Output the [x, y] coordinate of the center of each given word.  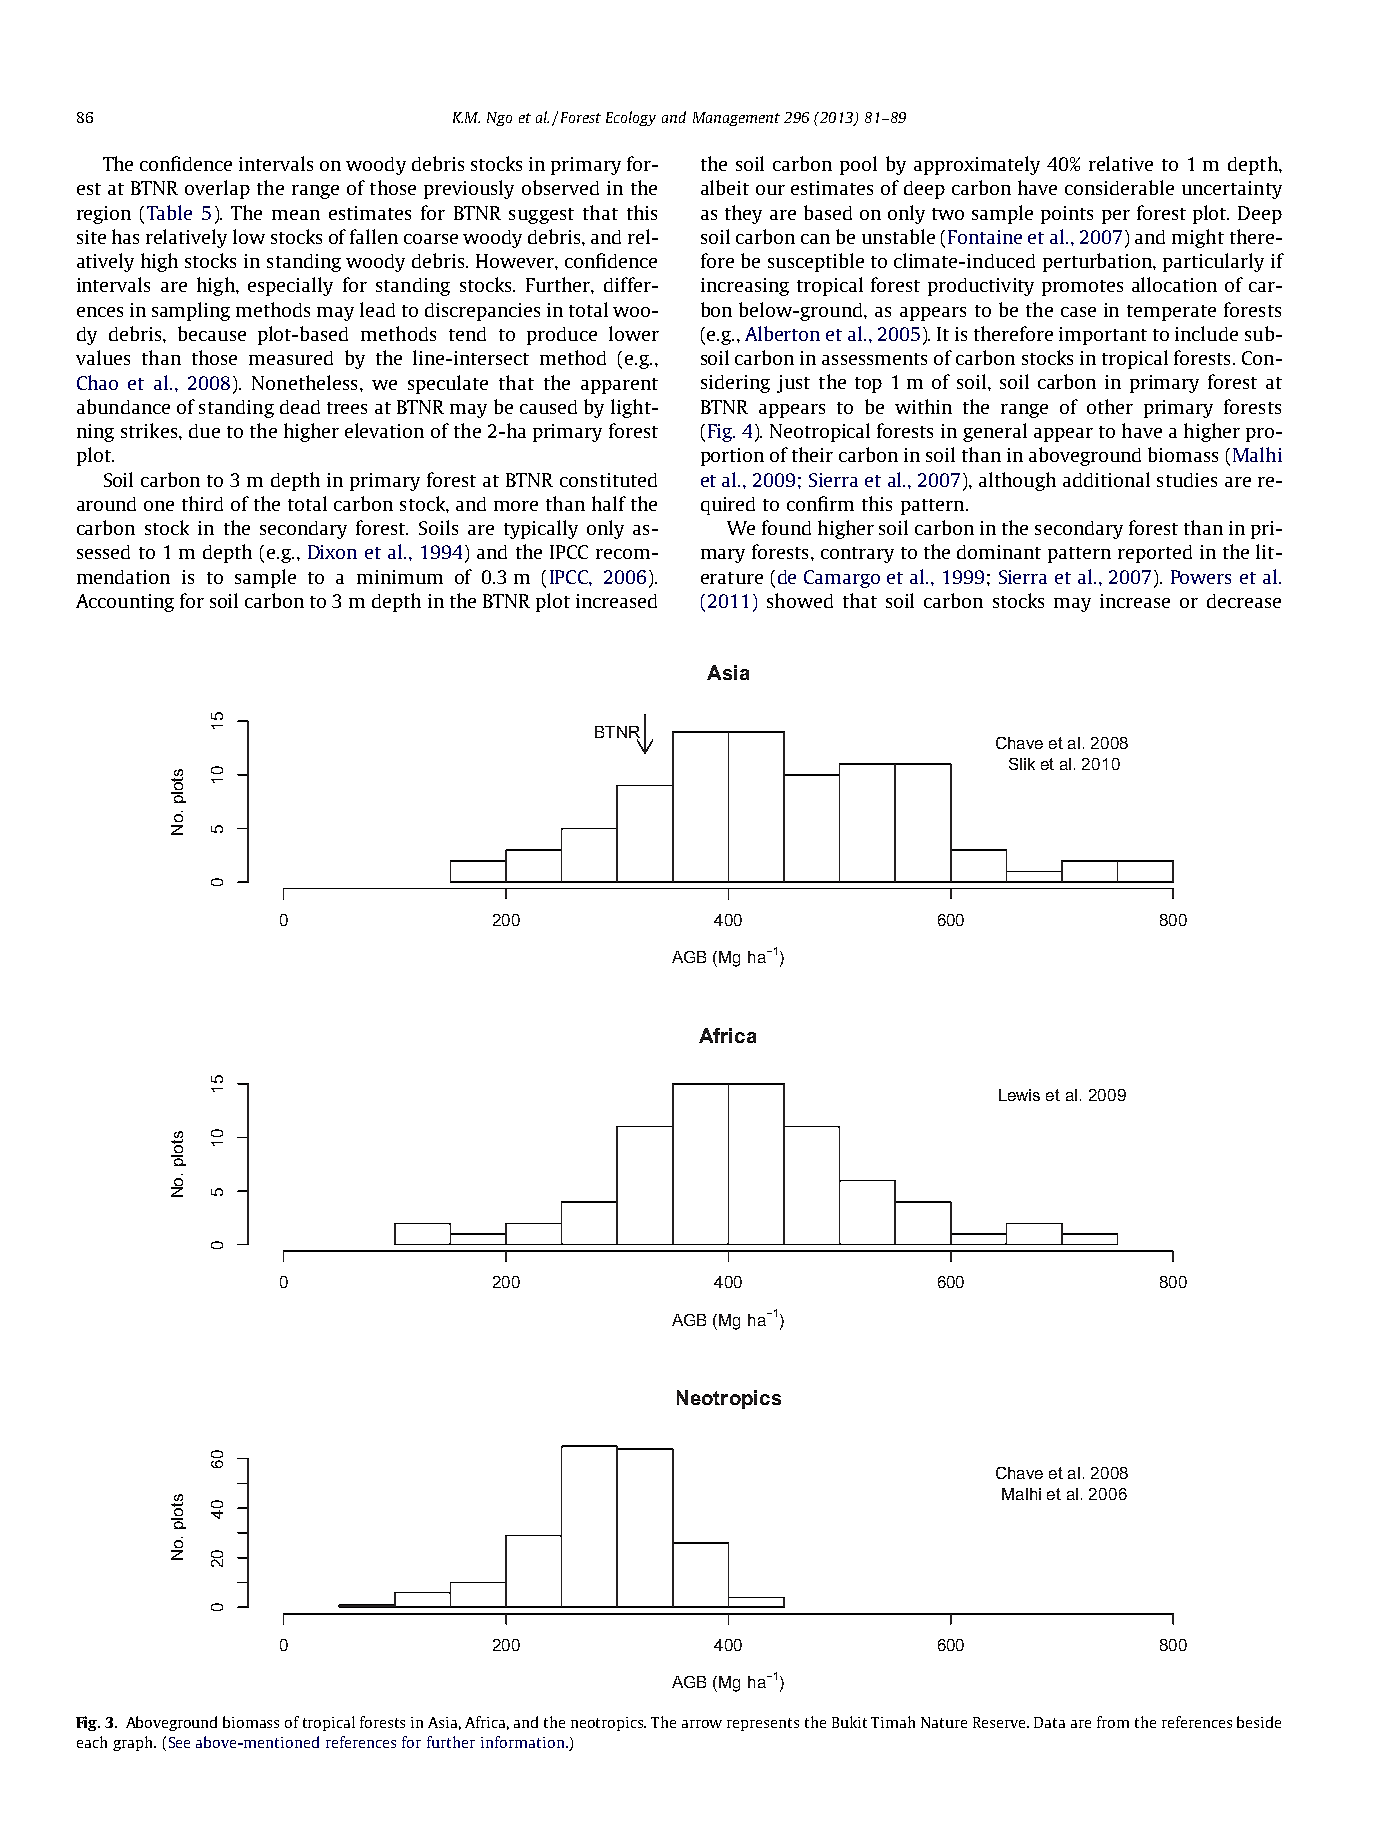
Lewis [1019, 1095]
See [179, 1742]
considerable [1119, 187]
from [1113, 1722]
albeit [725, 187]
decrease [1244, 601]
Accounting [125, 603]
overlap [217, 189]
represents [763, 1724]
